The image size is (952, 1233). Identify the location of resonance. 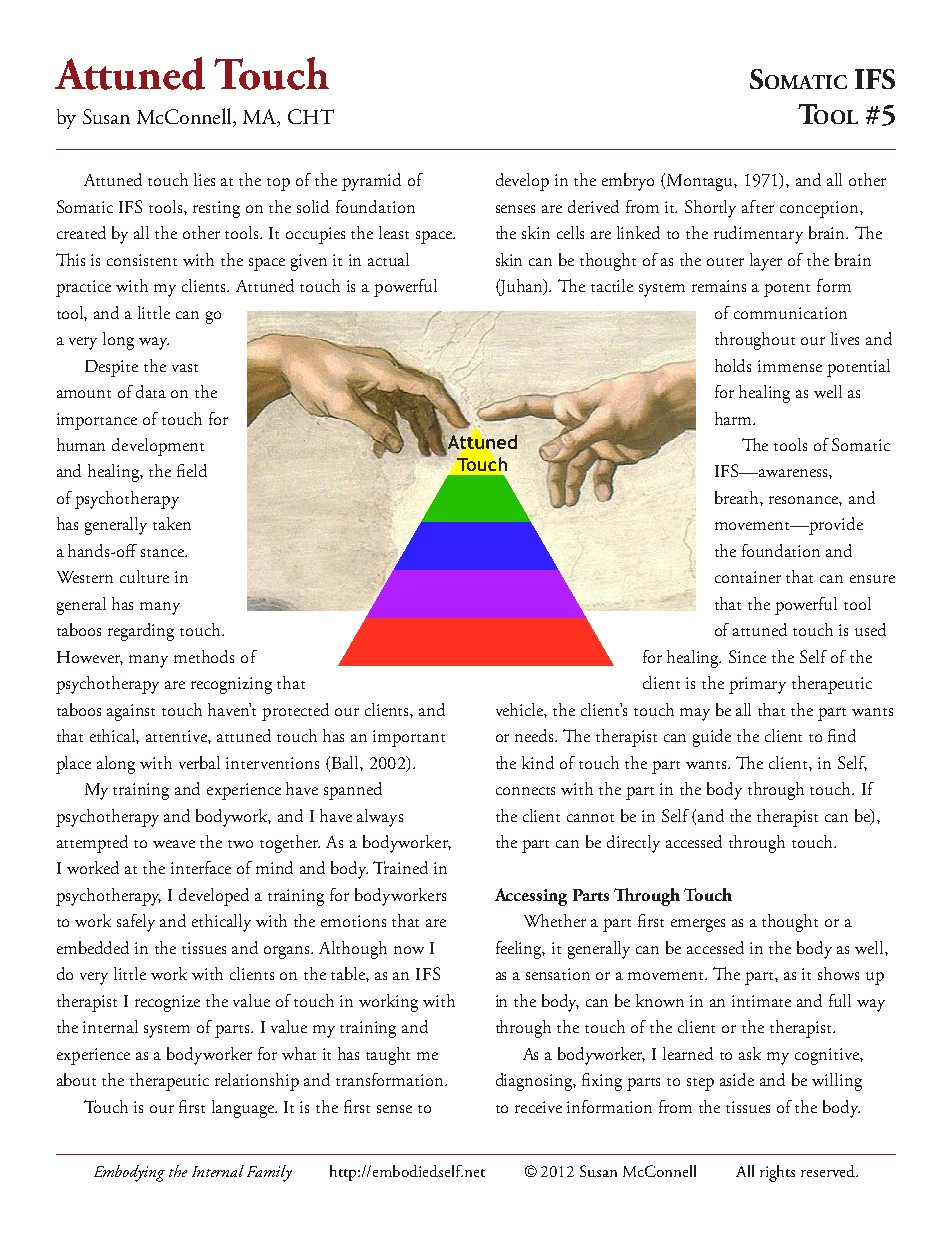
(805, 501).
